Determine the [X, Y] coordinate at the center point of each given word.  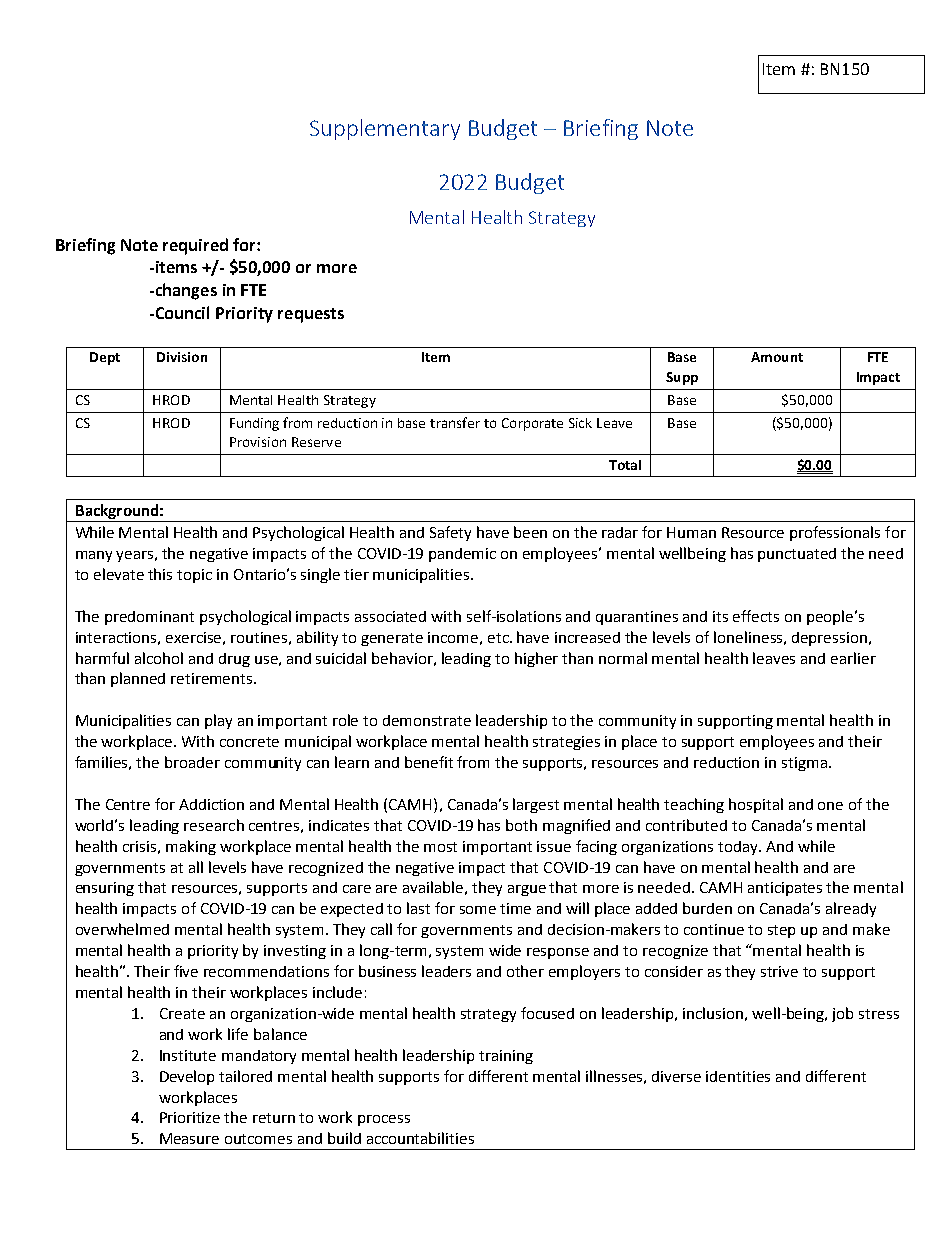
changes [185, 291]
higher [536, 659]
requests [311, 315]
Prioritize [190, 1117]
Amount [777, 357]
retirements [213, 678]
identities [738, 1076]
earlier [853, 658]
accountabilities [420, 1138]
